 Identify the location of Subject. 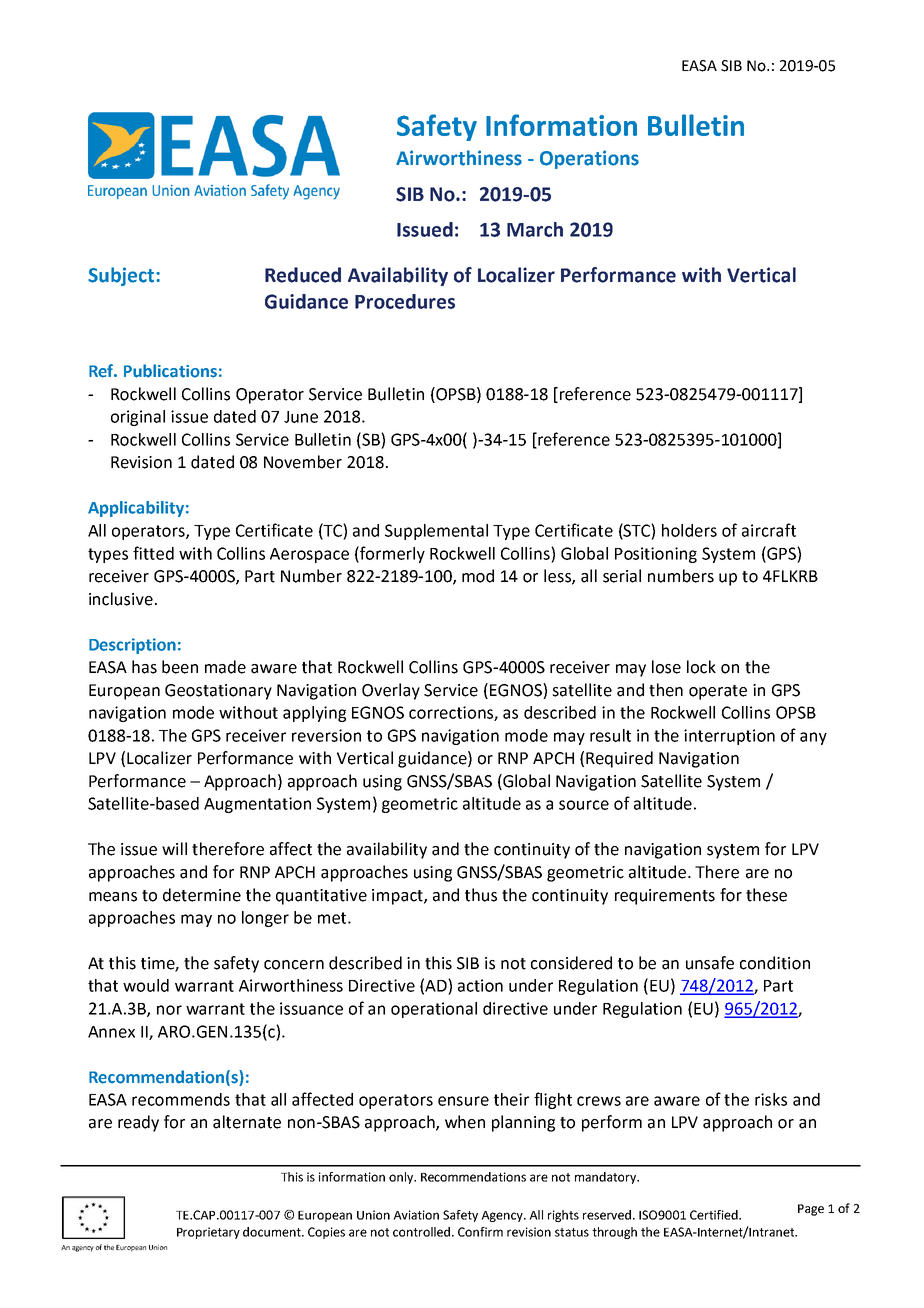
(122, 276).
